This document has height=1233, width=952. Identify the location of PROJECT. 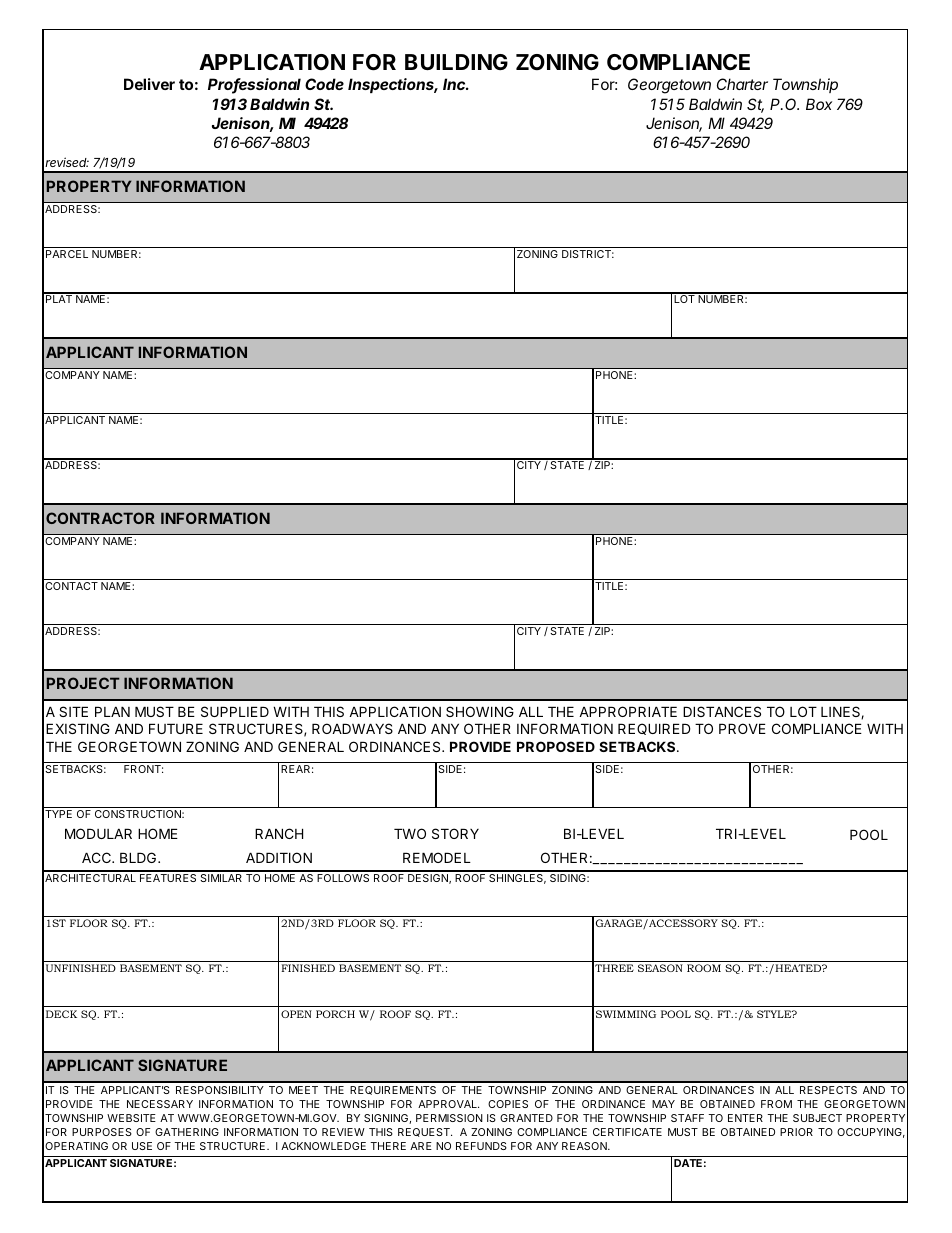
(83, 683).
